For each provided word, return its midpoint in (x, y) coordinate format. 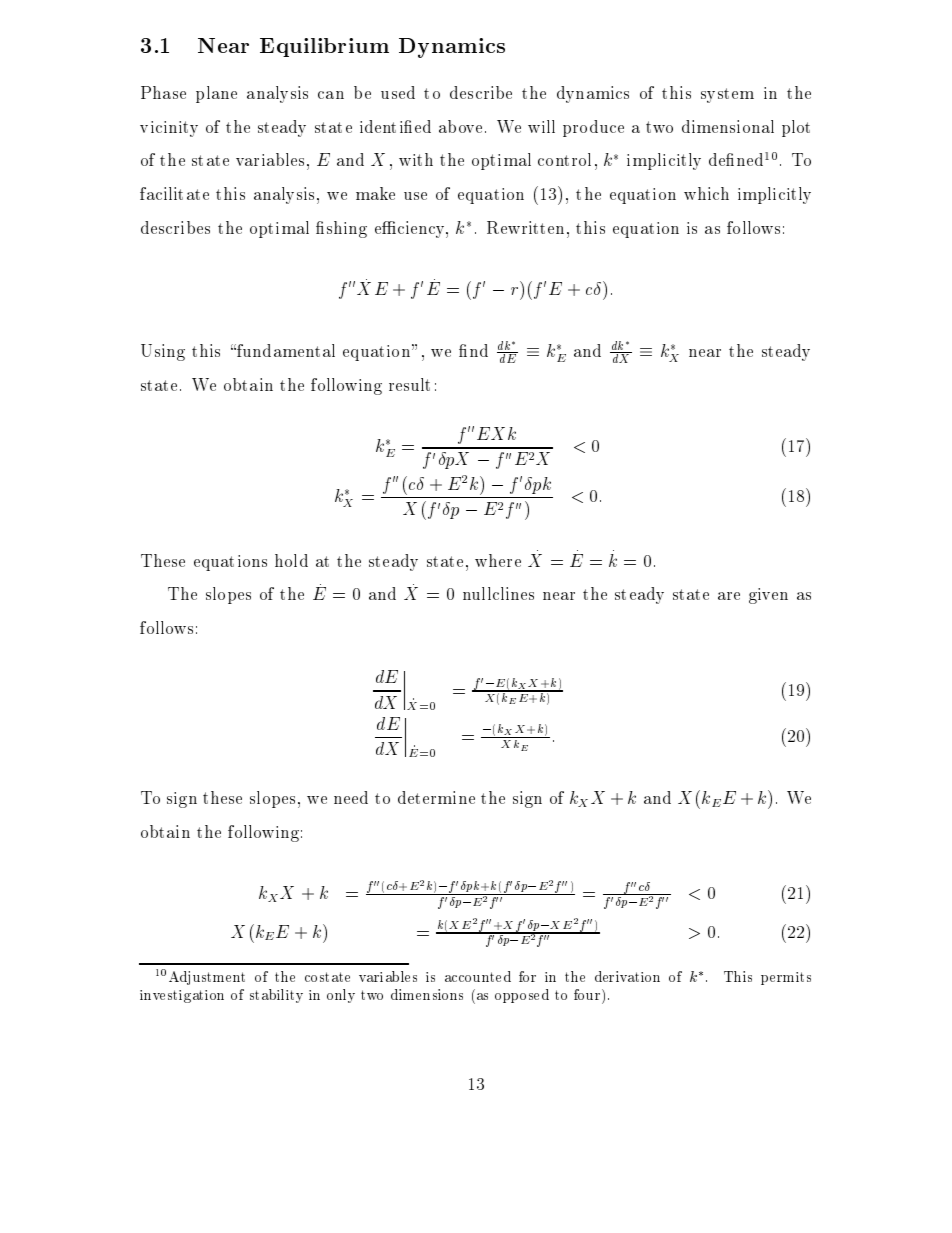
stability (276, 996)
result (409, 384)
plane (216, 94)
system (727, 95)
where (498, 560)
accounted (478, 976)
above (460, 126)
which (706, 193)
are (729, 596)
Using (163, 352)
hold (291, 560)
